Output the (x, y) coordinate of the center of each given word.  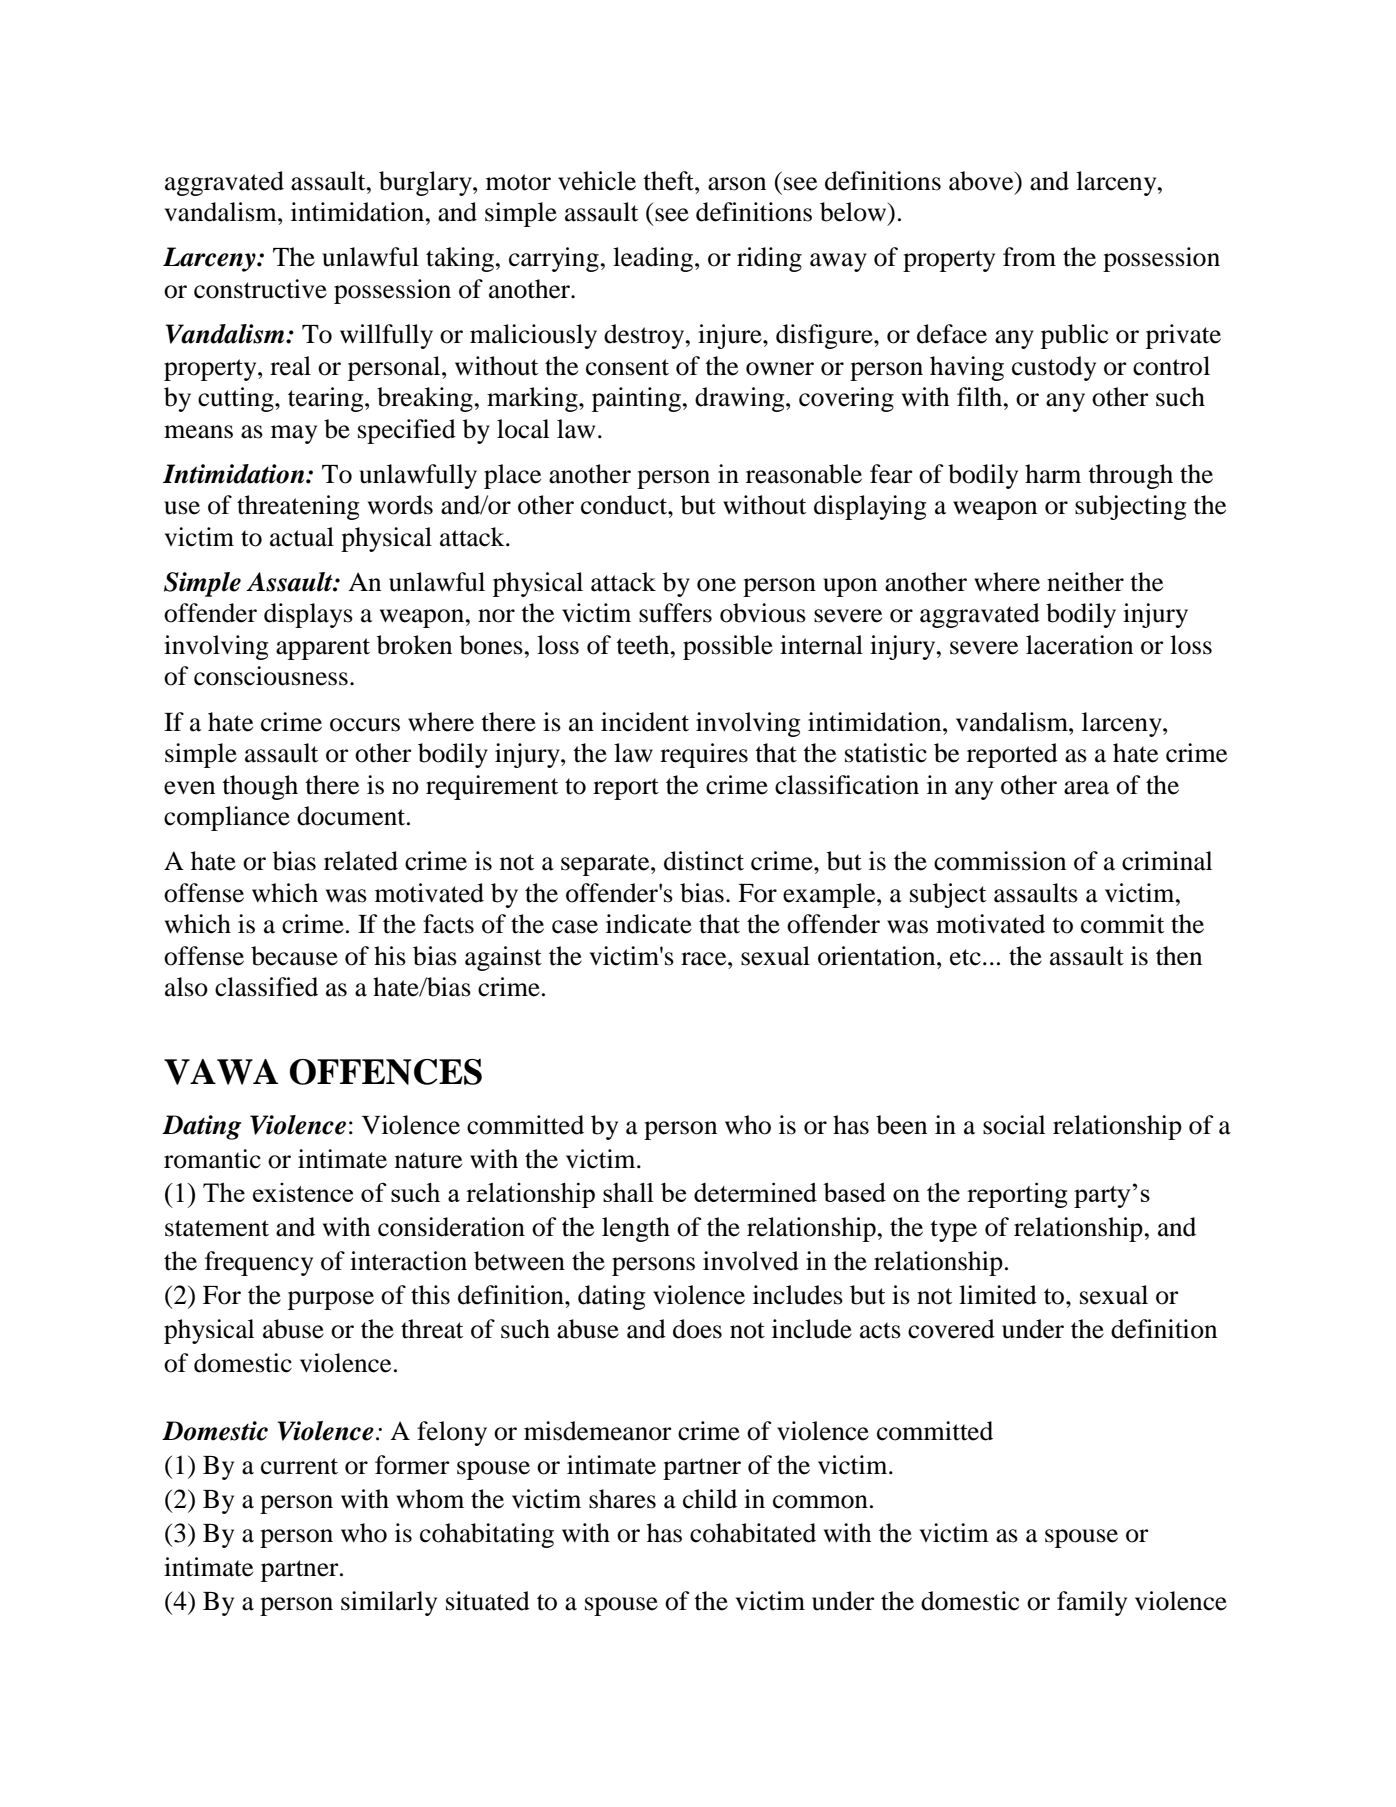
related (361, 861)
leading (654, 259)
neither (1085, 582)
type (953, 1231)
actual (302, 537)
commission (1000, 861)
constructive (260, 289)
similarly (389, 1603)
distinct (704, 861)
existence (303, 1192)
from (1029, 257)
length (636, 1229)
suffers (675, 613)
